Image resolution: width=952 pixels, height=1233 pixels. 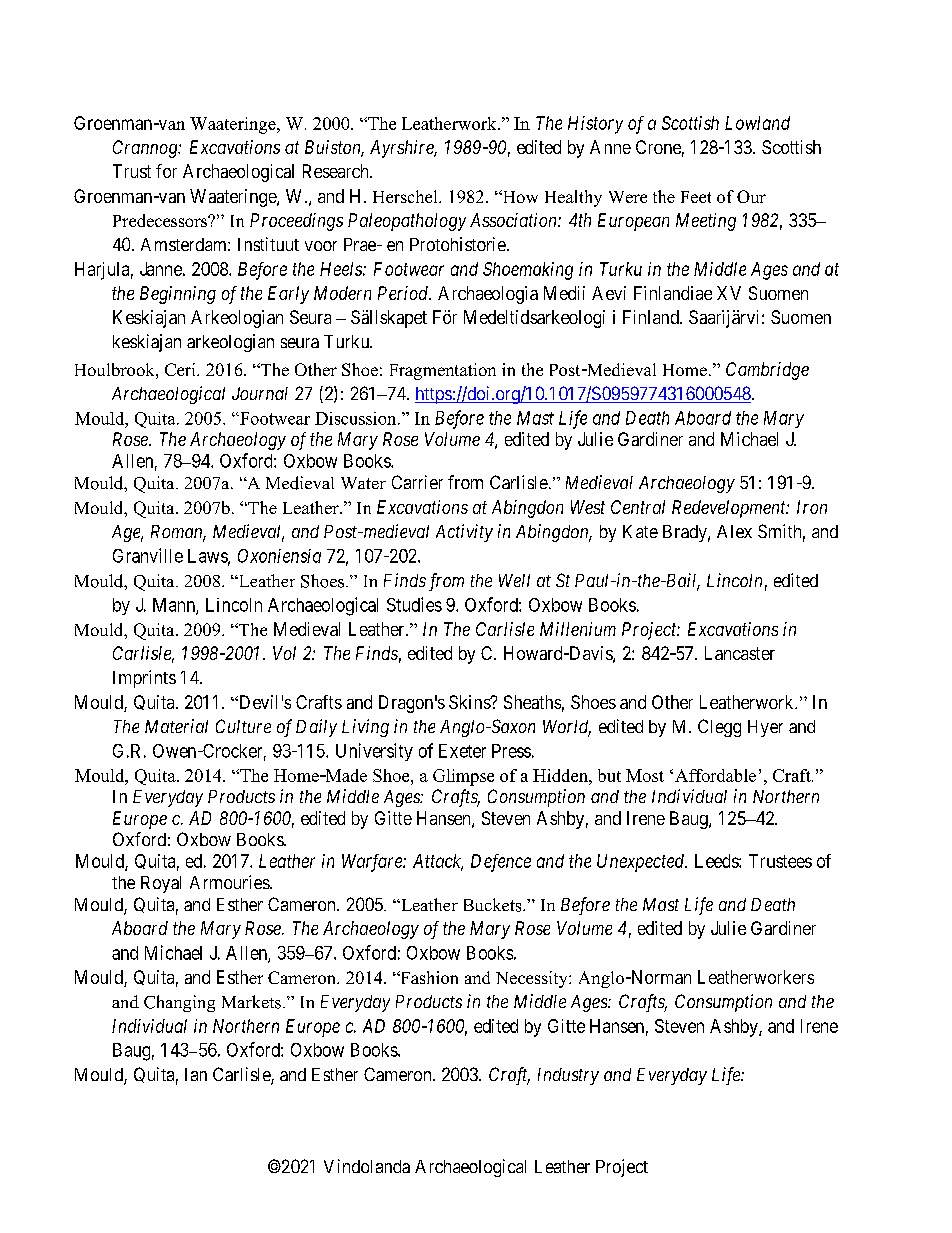 What do you see at coordinates (514, 580) in the image?
I see `Well` at bounding box center [514, 580].
